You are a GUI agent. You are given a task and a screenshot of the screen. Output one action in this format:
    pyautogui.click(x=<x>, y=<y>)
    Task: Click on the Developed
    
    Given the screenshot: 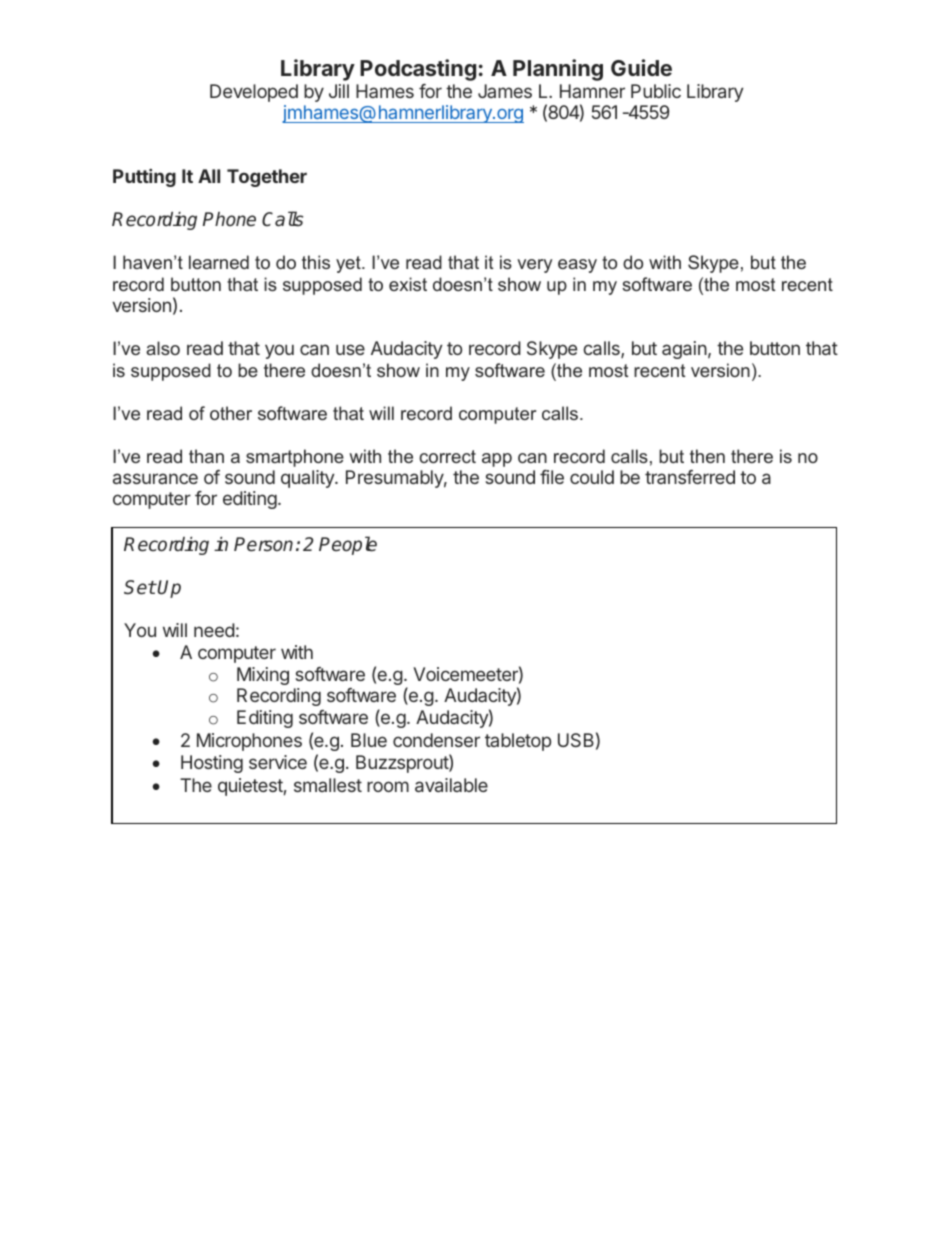 What is the action you would take?
    pyautogui.click(x=254, y=93)
